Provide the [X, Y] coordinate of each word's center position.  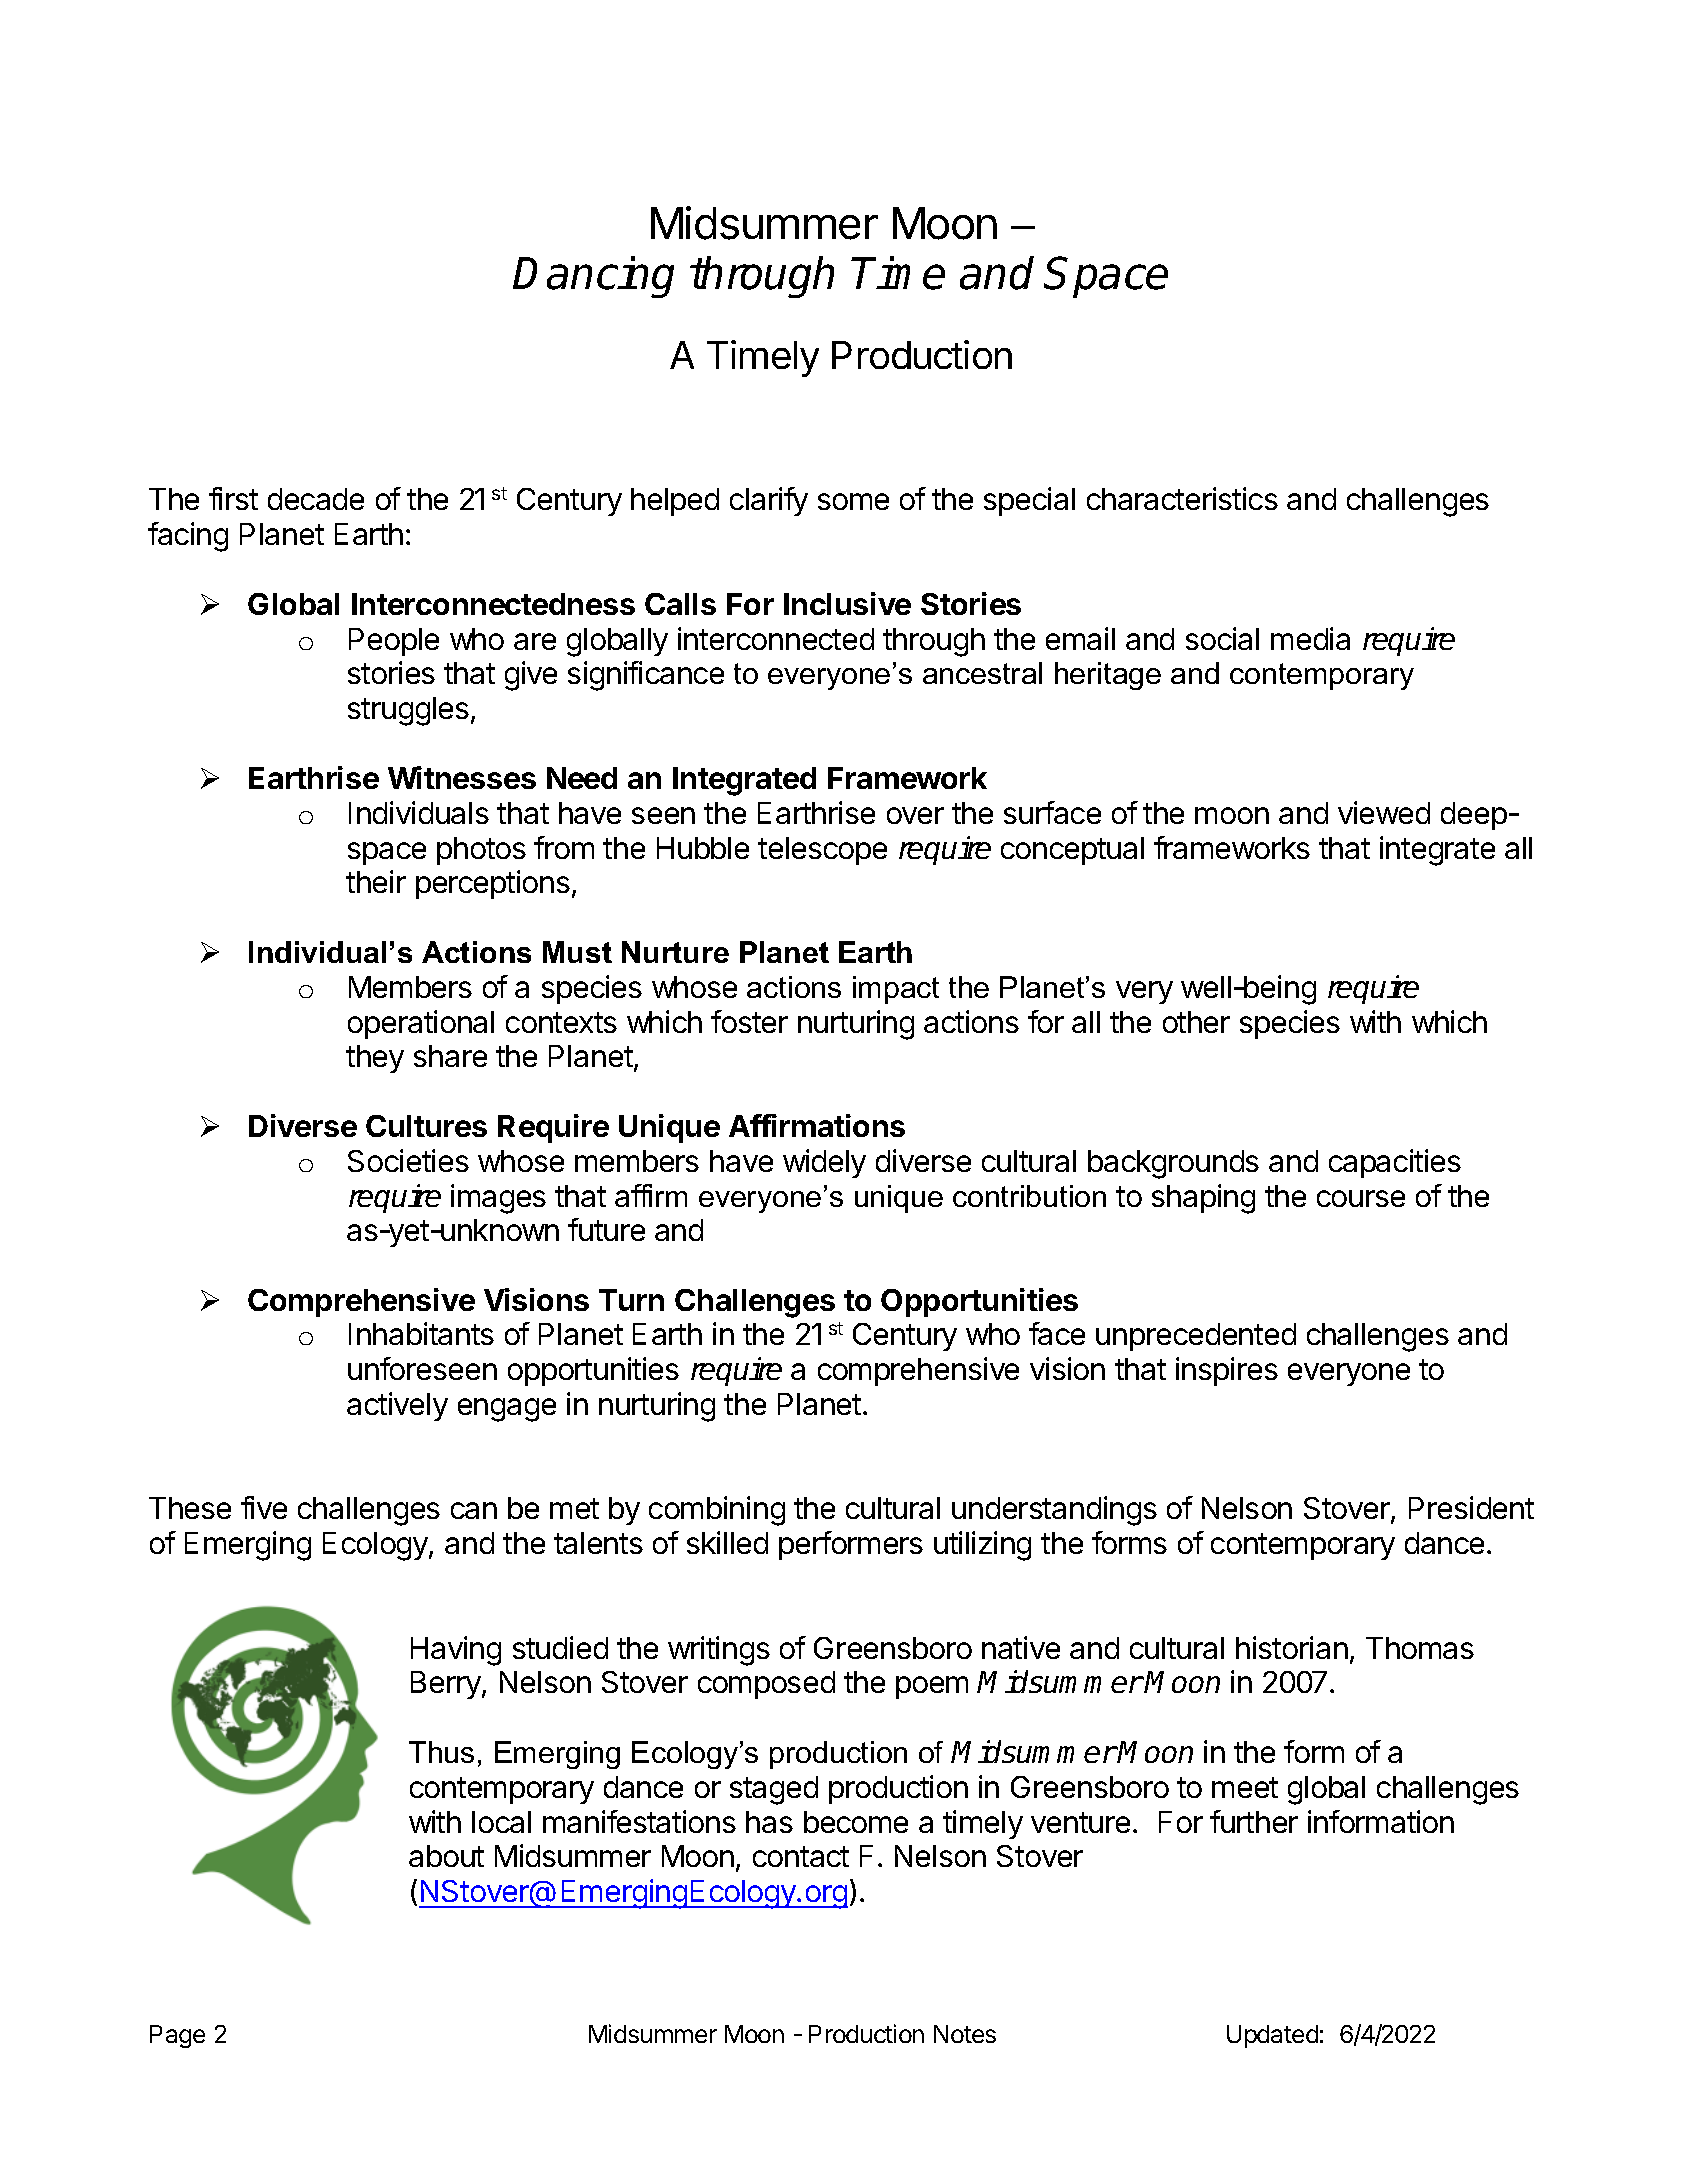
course [1361, 1198]
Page [177, 2036]
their [376, 881]
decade [316, 499]
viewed [1384, 812]
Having [456, 1651]
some [853, 501]
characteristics [1182, 498]
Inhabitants [421, 1333]
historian [1292, 1647]
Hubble [703, 848]
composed [766, 1685]
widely [824, 1163]
